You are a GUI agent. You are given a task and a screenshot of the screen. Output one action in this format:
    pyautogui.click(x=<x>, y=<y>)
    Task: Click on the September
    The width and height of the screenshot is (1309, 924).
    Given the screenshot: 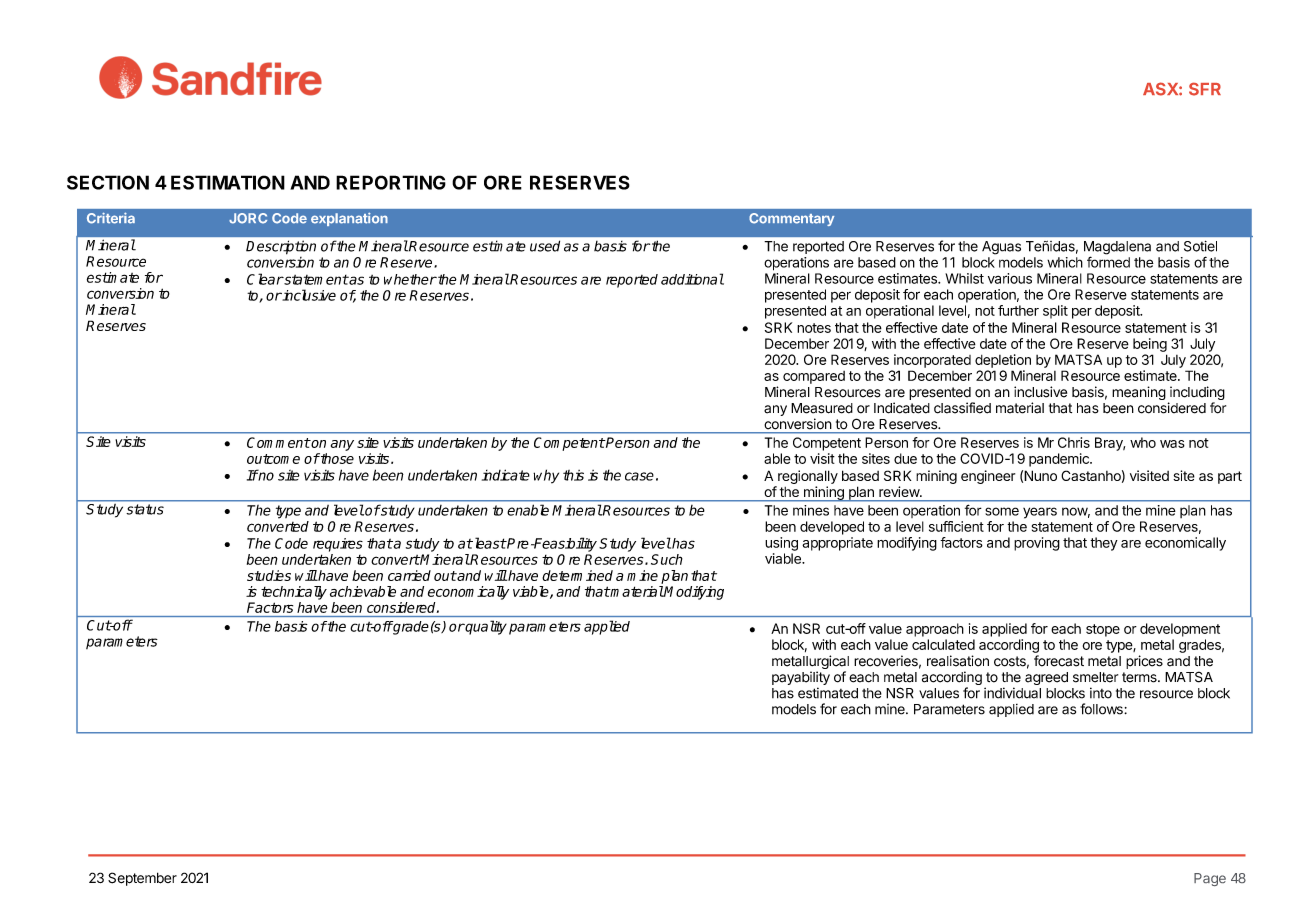 What is the action you would take?
    pyautogui.click(x=142, y=879)
